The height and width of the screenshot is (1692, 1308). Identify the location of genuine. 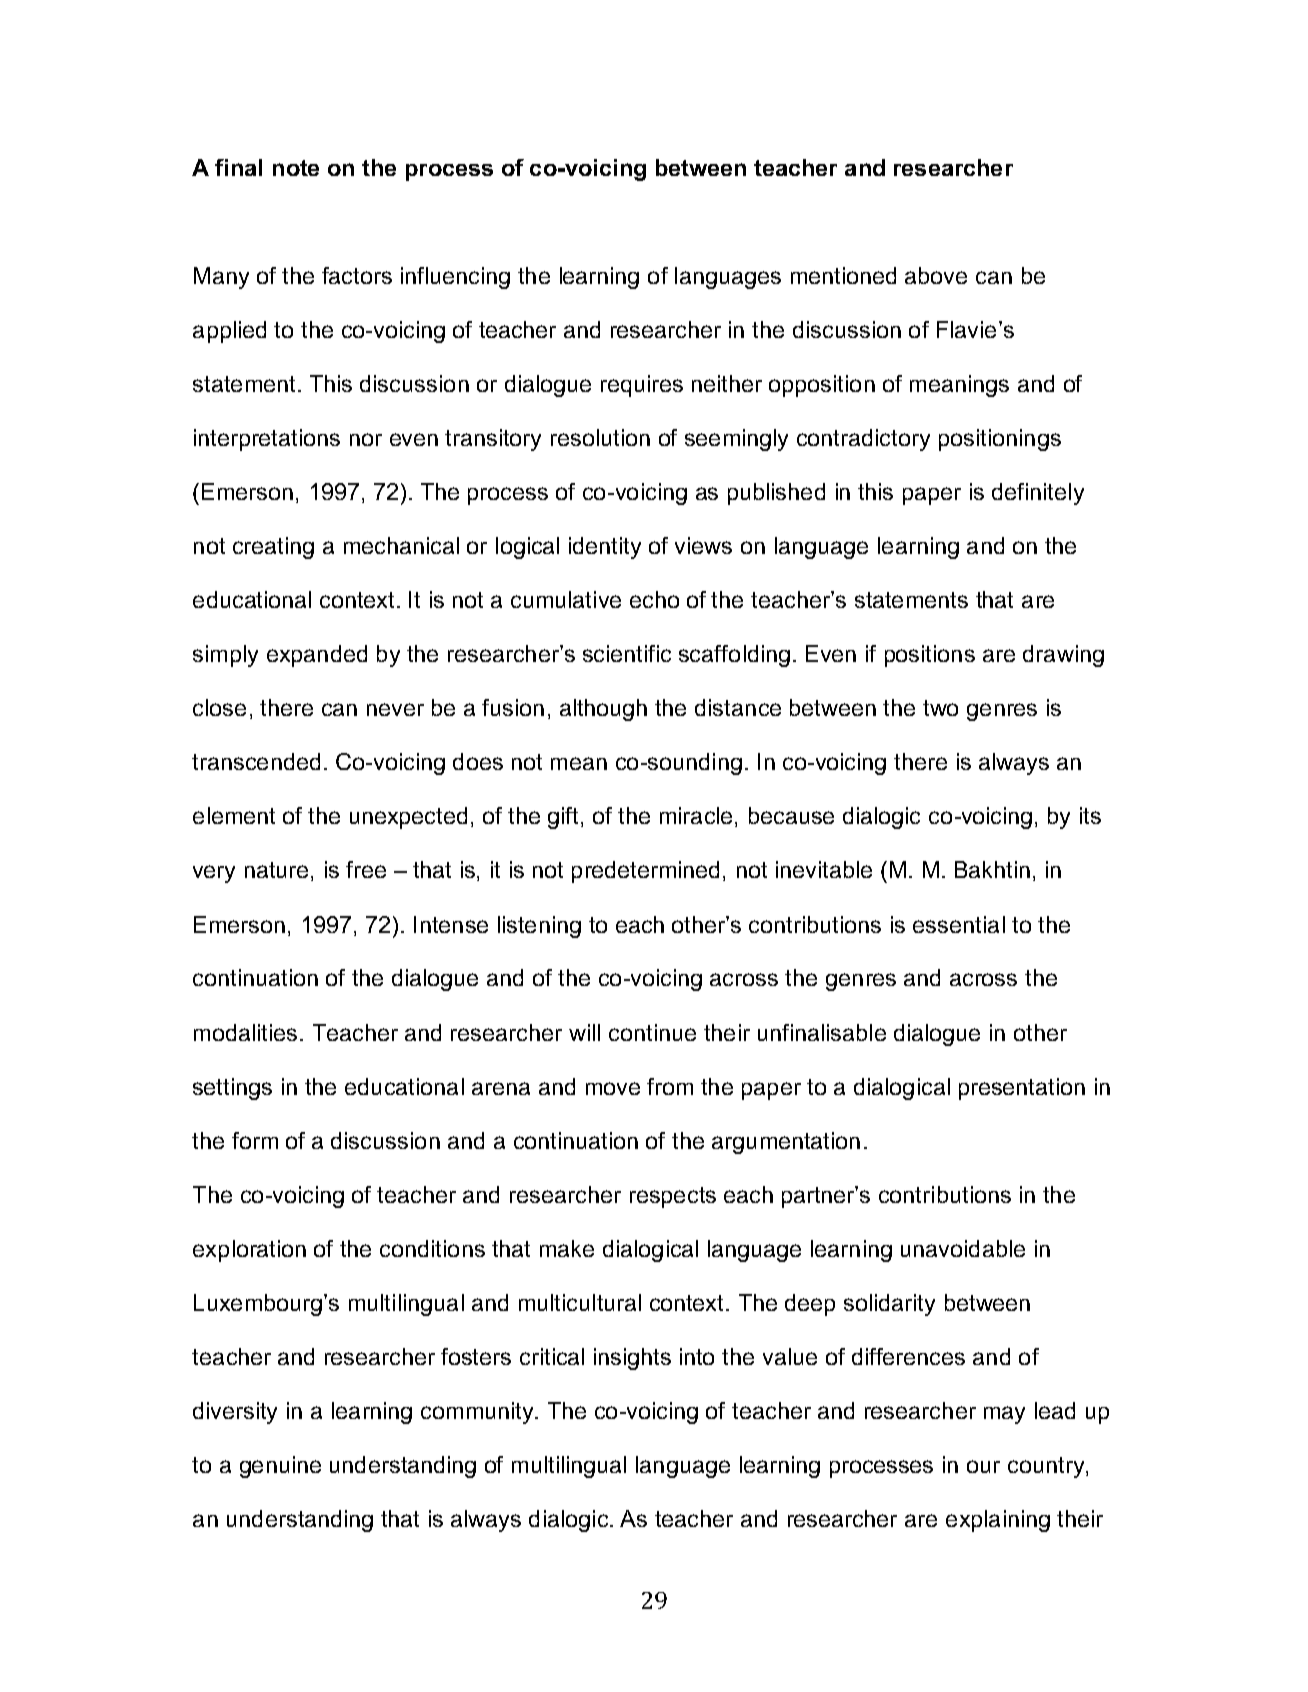
(280, 1467).
